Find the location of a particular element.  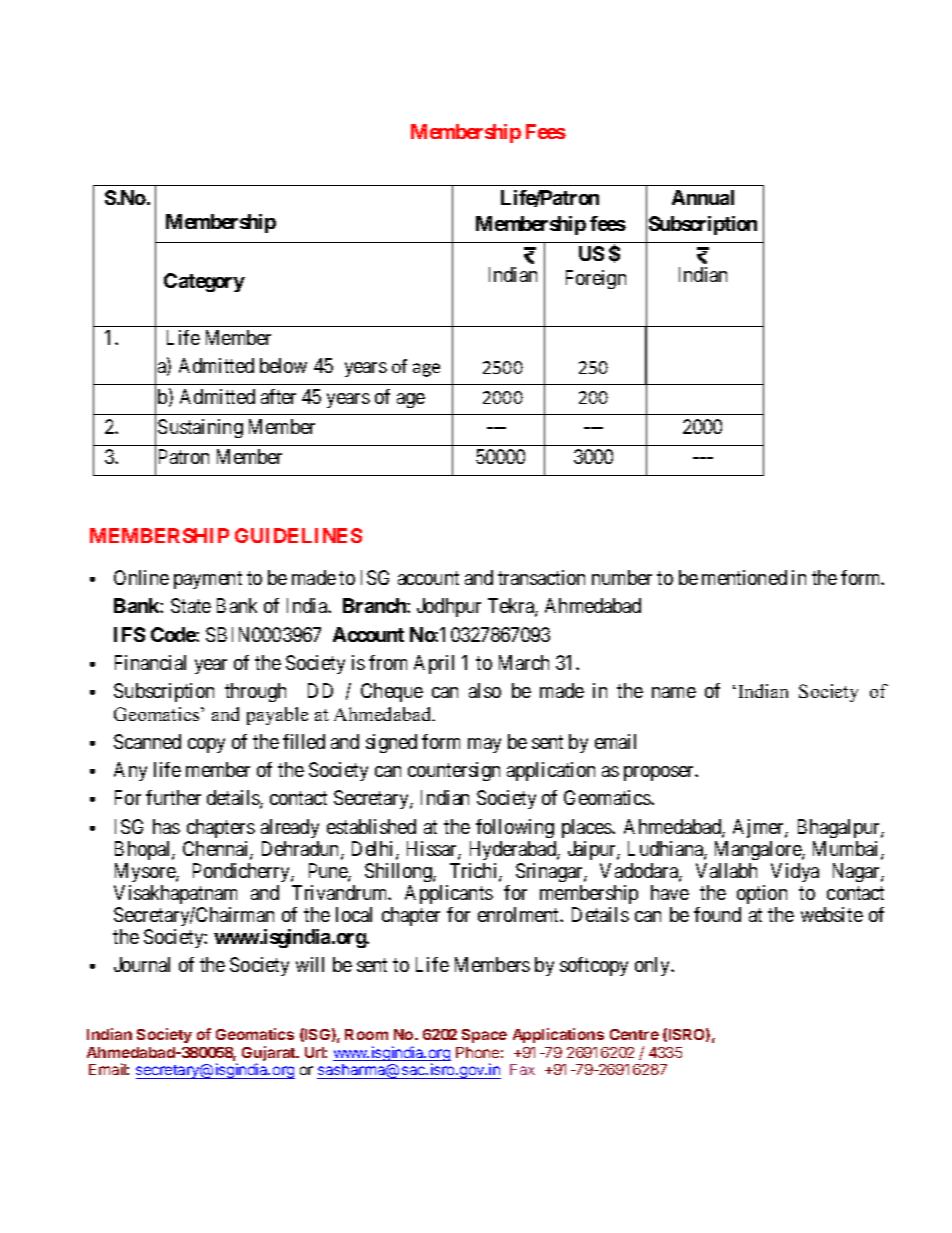

Centre is located at coordinates (634, 1034).
